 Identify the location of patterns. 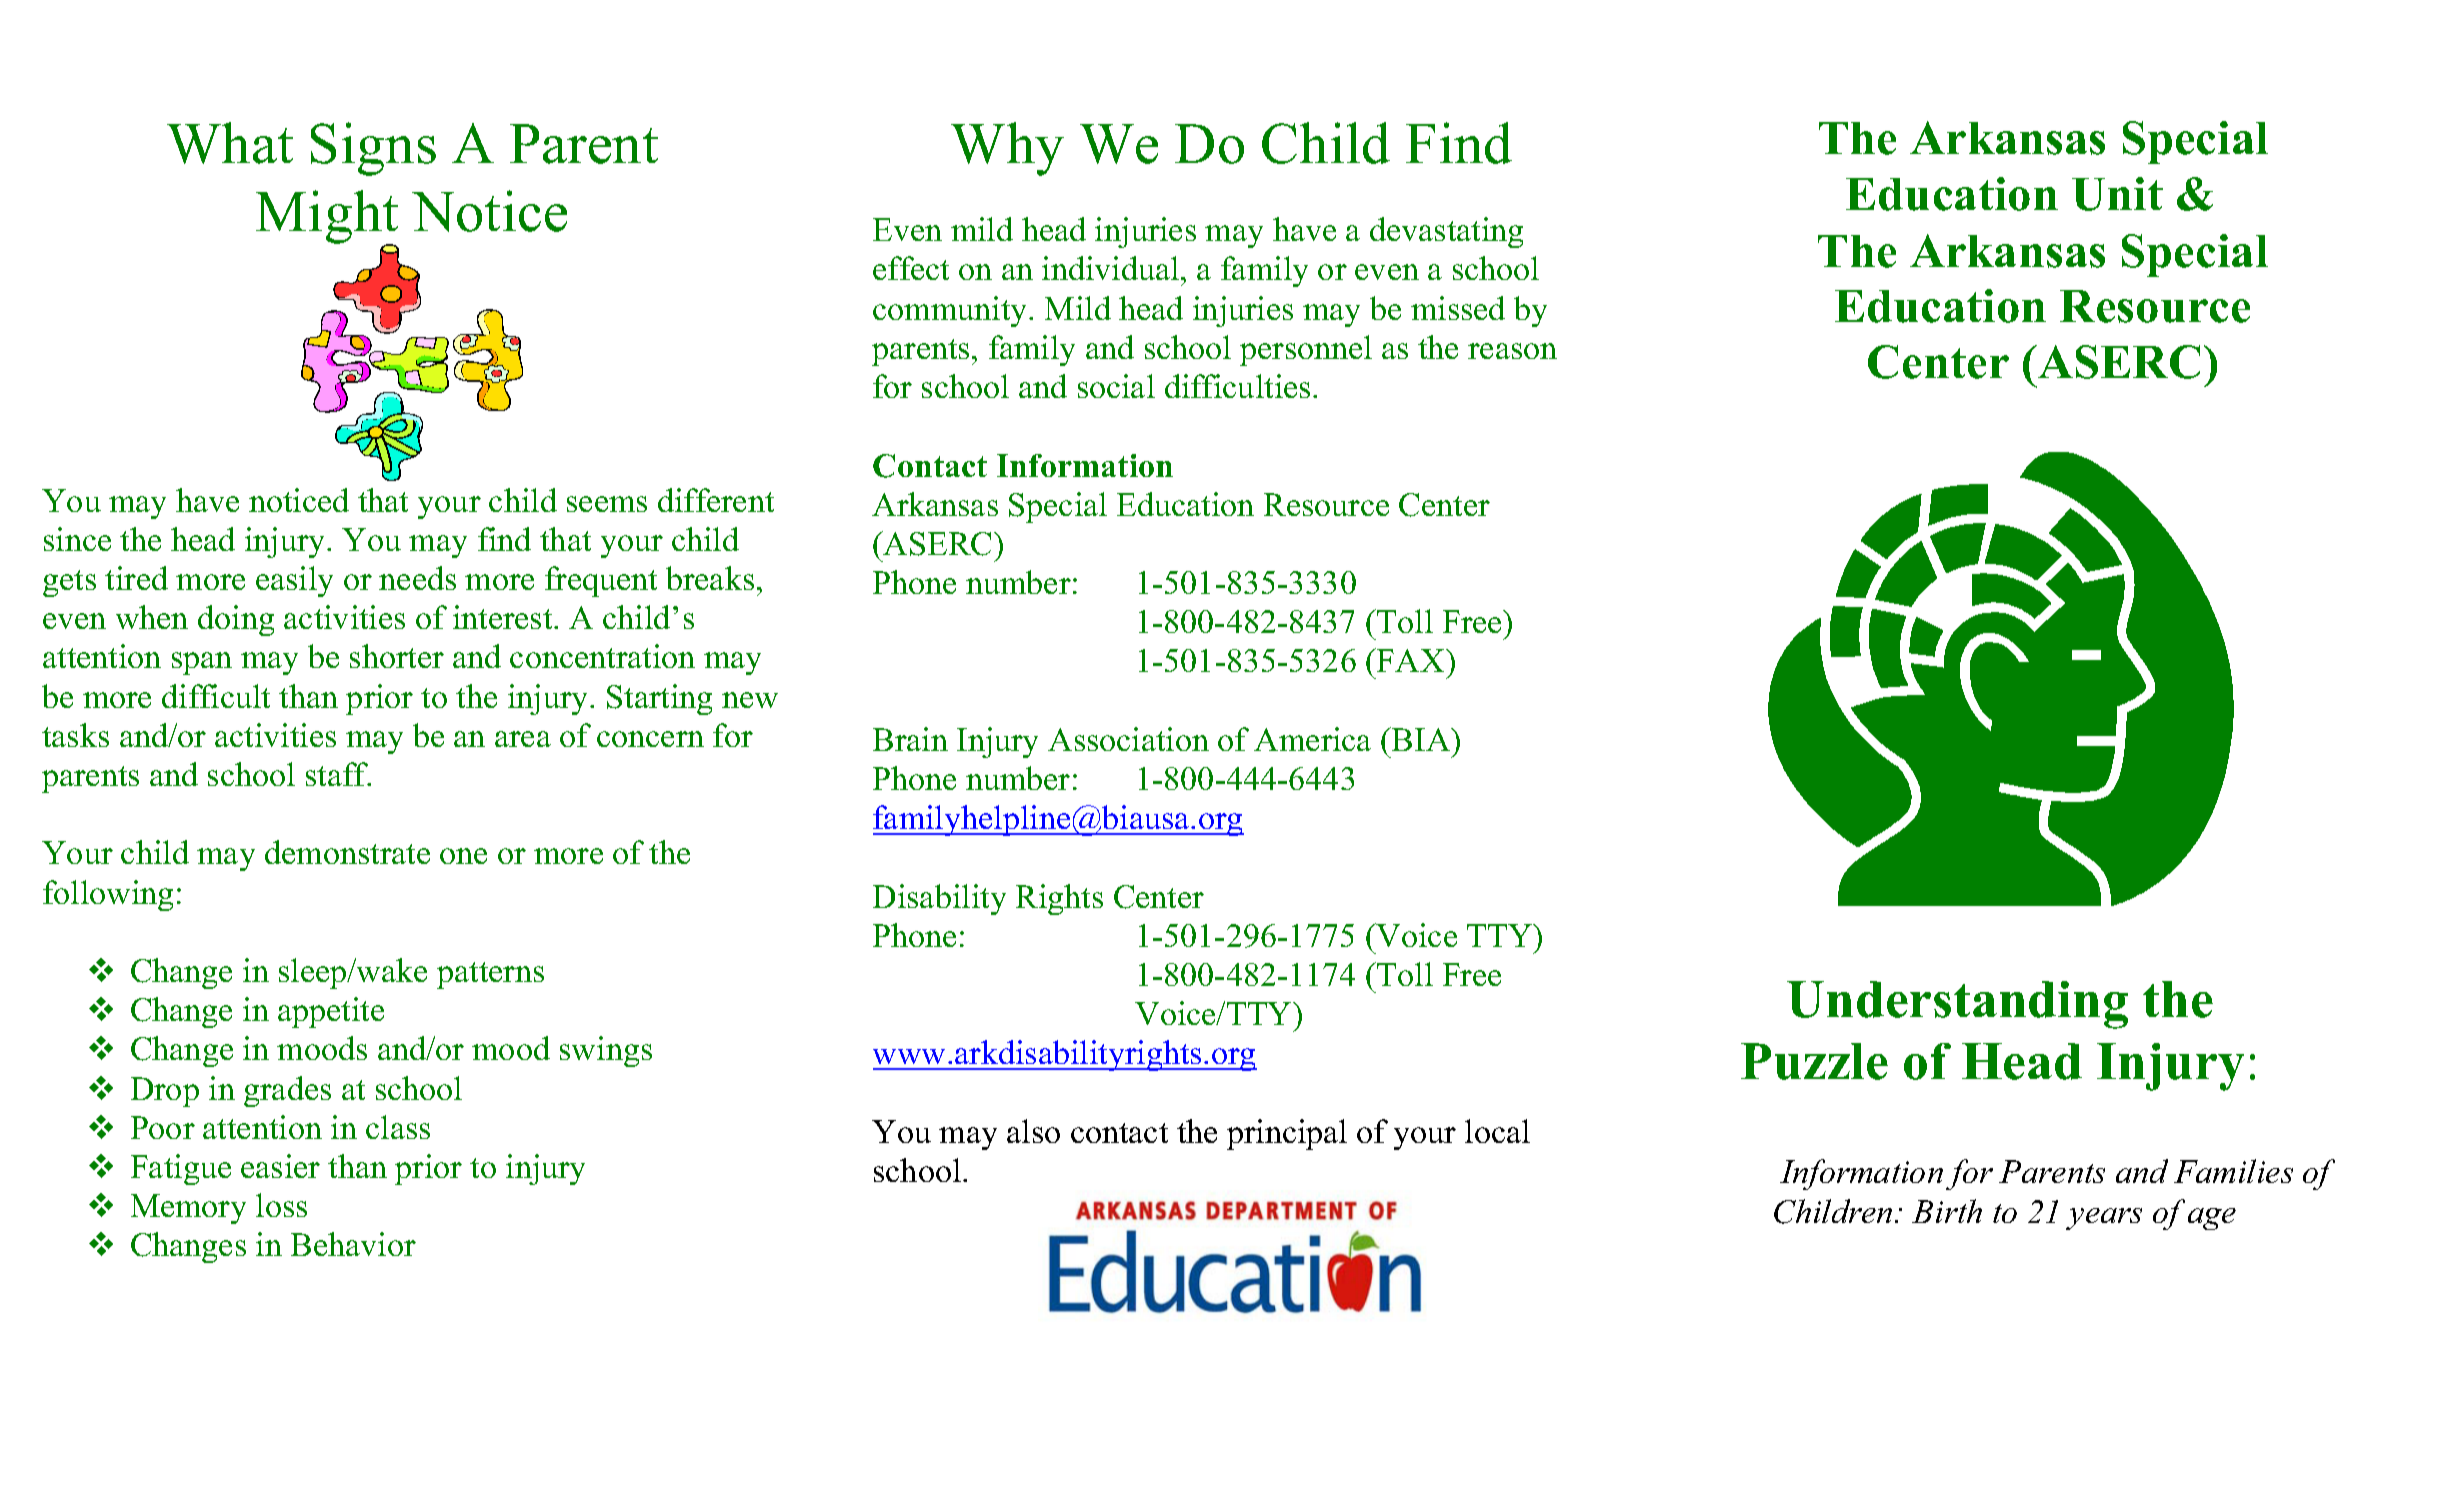
(490, 975).
